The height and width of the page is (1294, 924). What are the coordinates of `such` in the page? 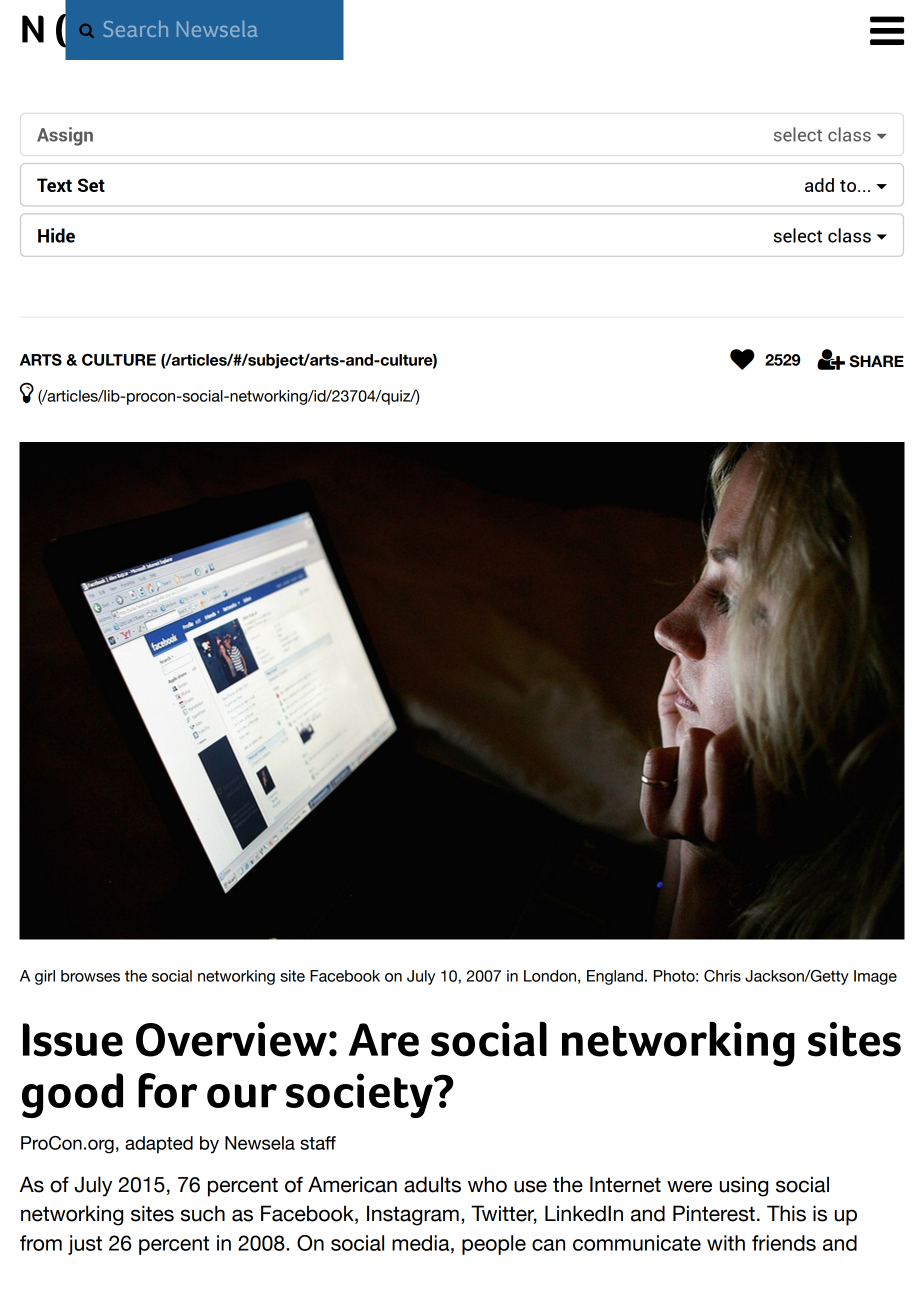 It's located at (203, 1213).
